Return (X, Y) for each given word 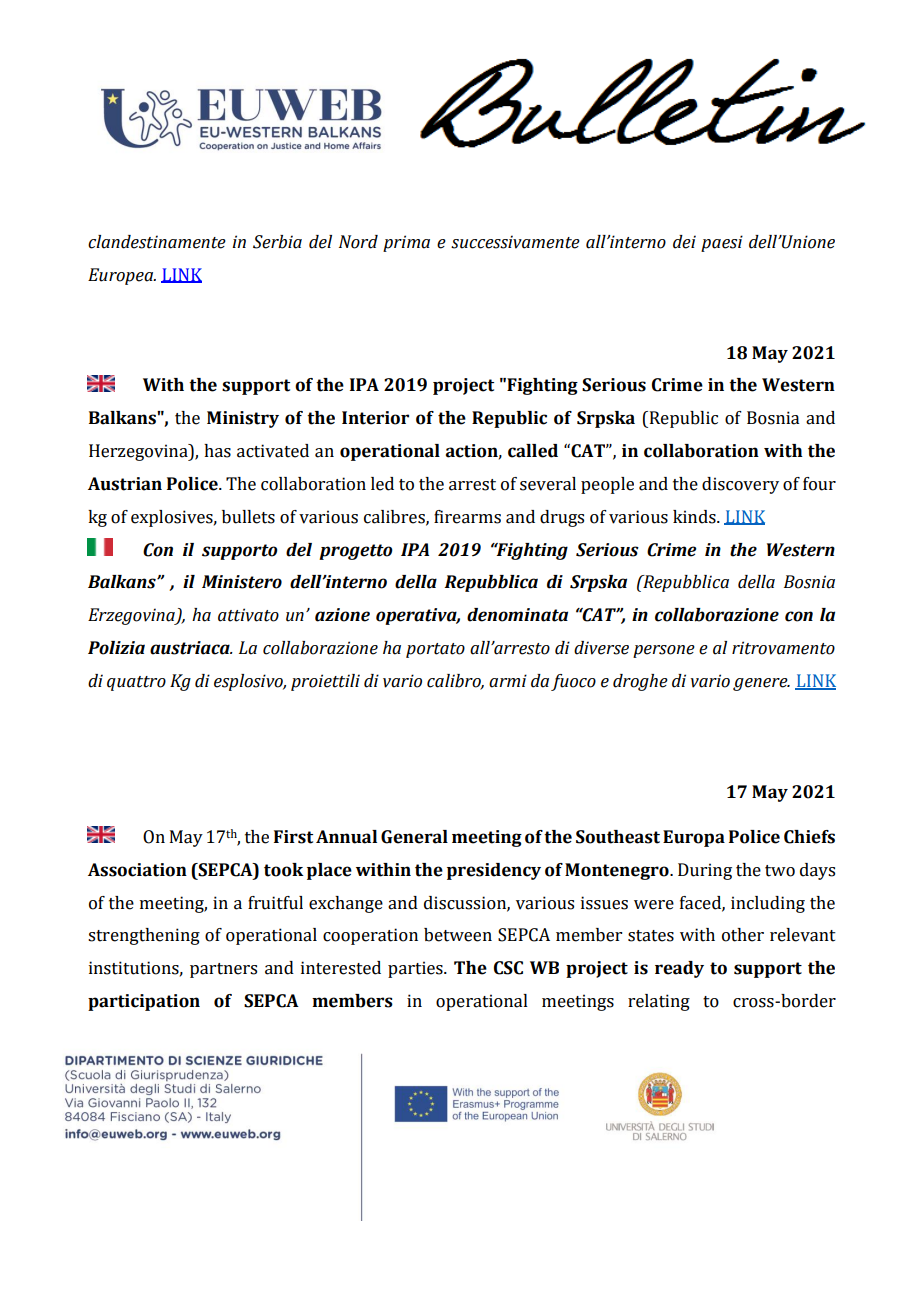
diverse (601, 648)
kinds (695, 517)
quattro (136, 683)
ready (679, 969)
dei (684, 242)
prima (406, 243)
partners (223, 970)
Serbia (277, 242)
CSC (508, 968)
